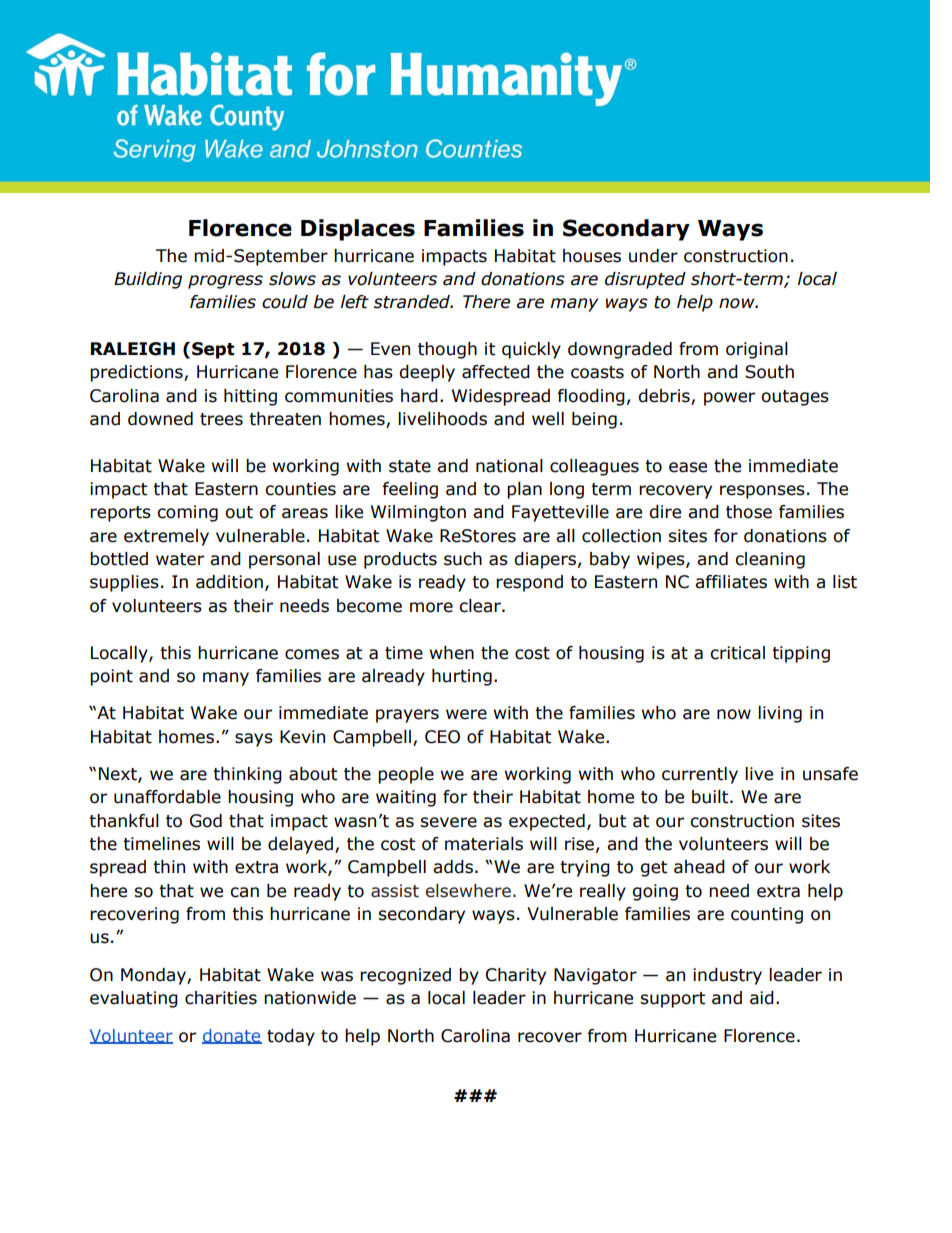 The height and width of the image is (1233, 952). Describe the element at coordinates (700, 775) in the image. I see `currently` at that location.
